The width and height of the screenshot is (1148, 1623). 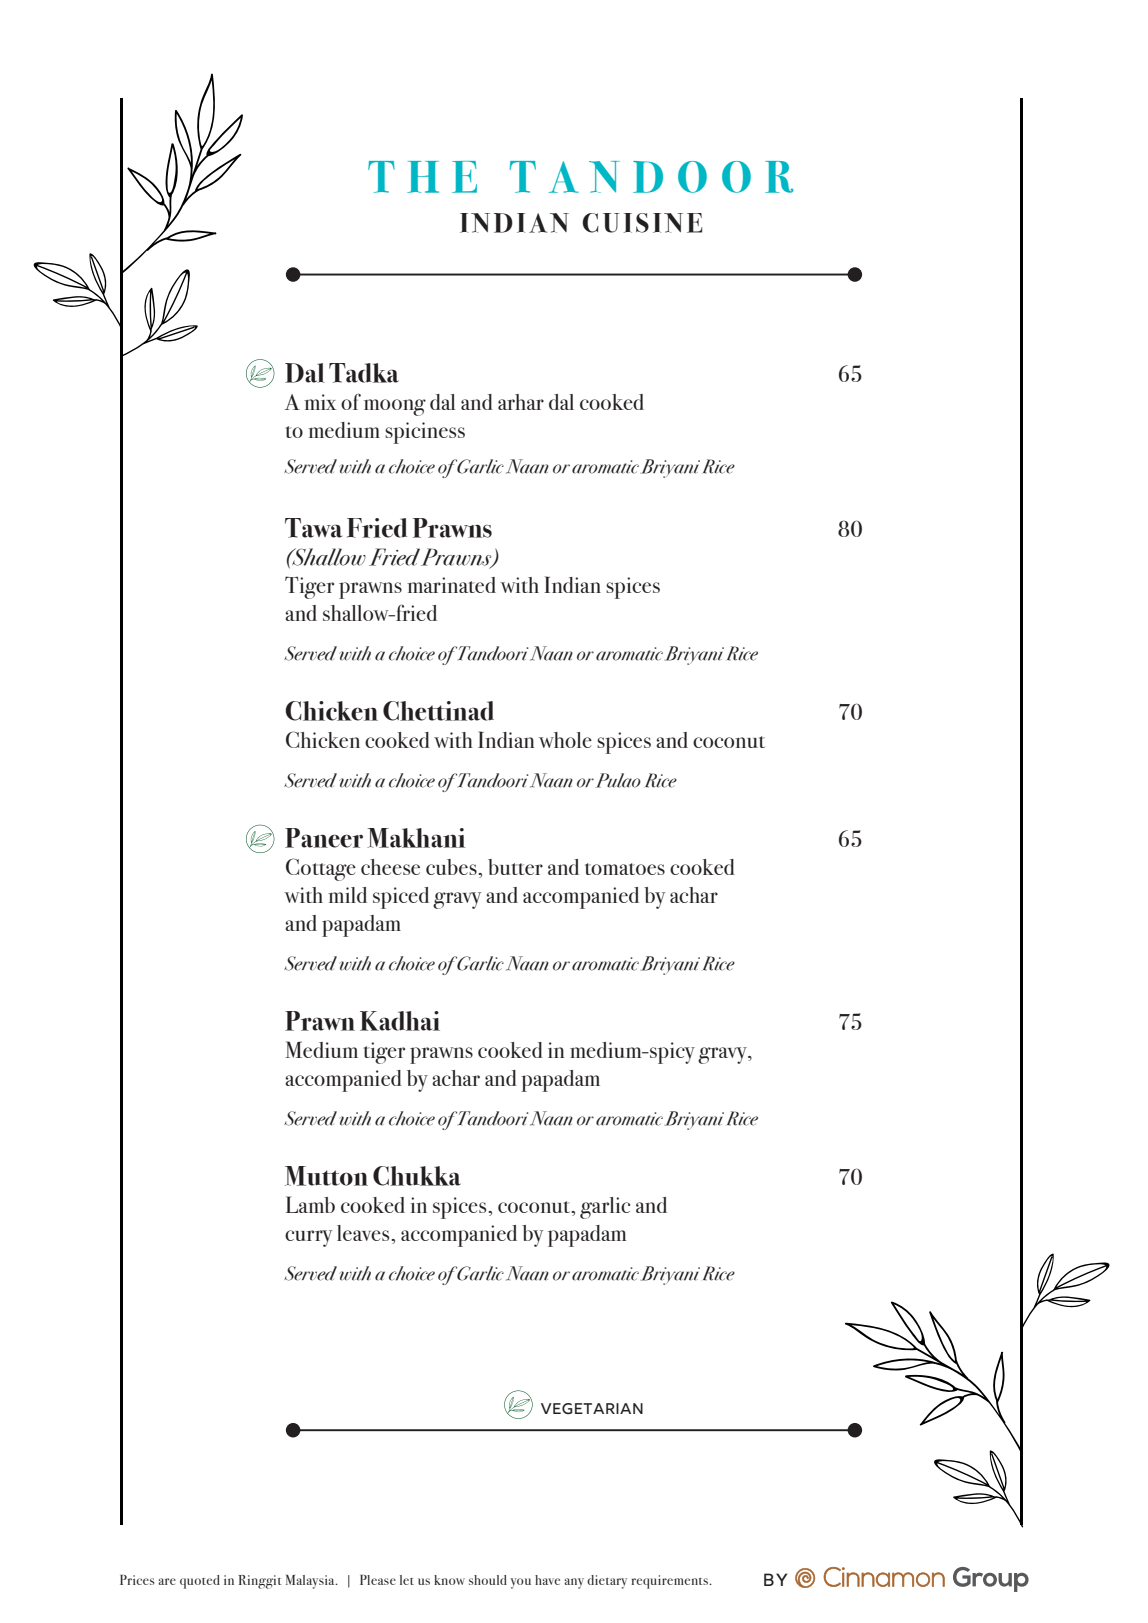 I want to click on spiced, so click(x=401, y=898).
